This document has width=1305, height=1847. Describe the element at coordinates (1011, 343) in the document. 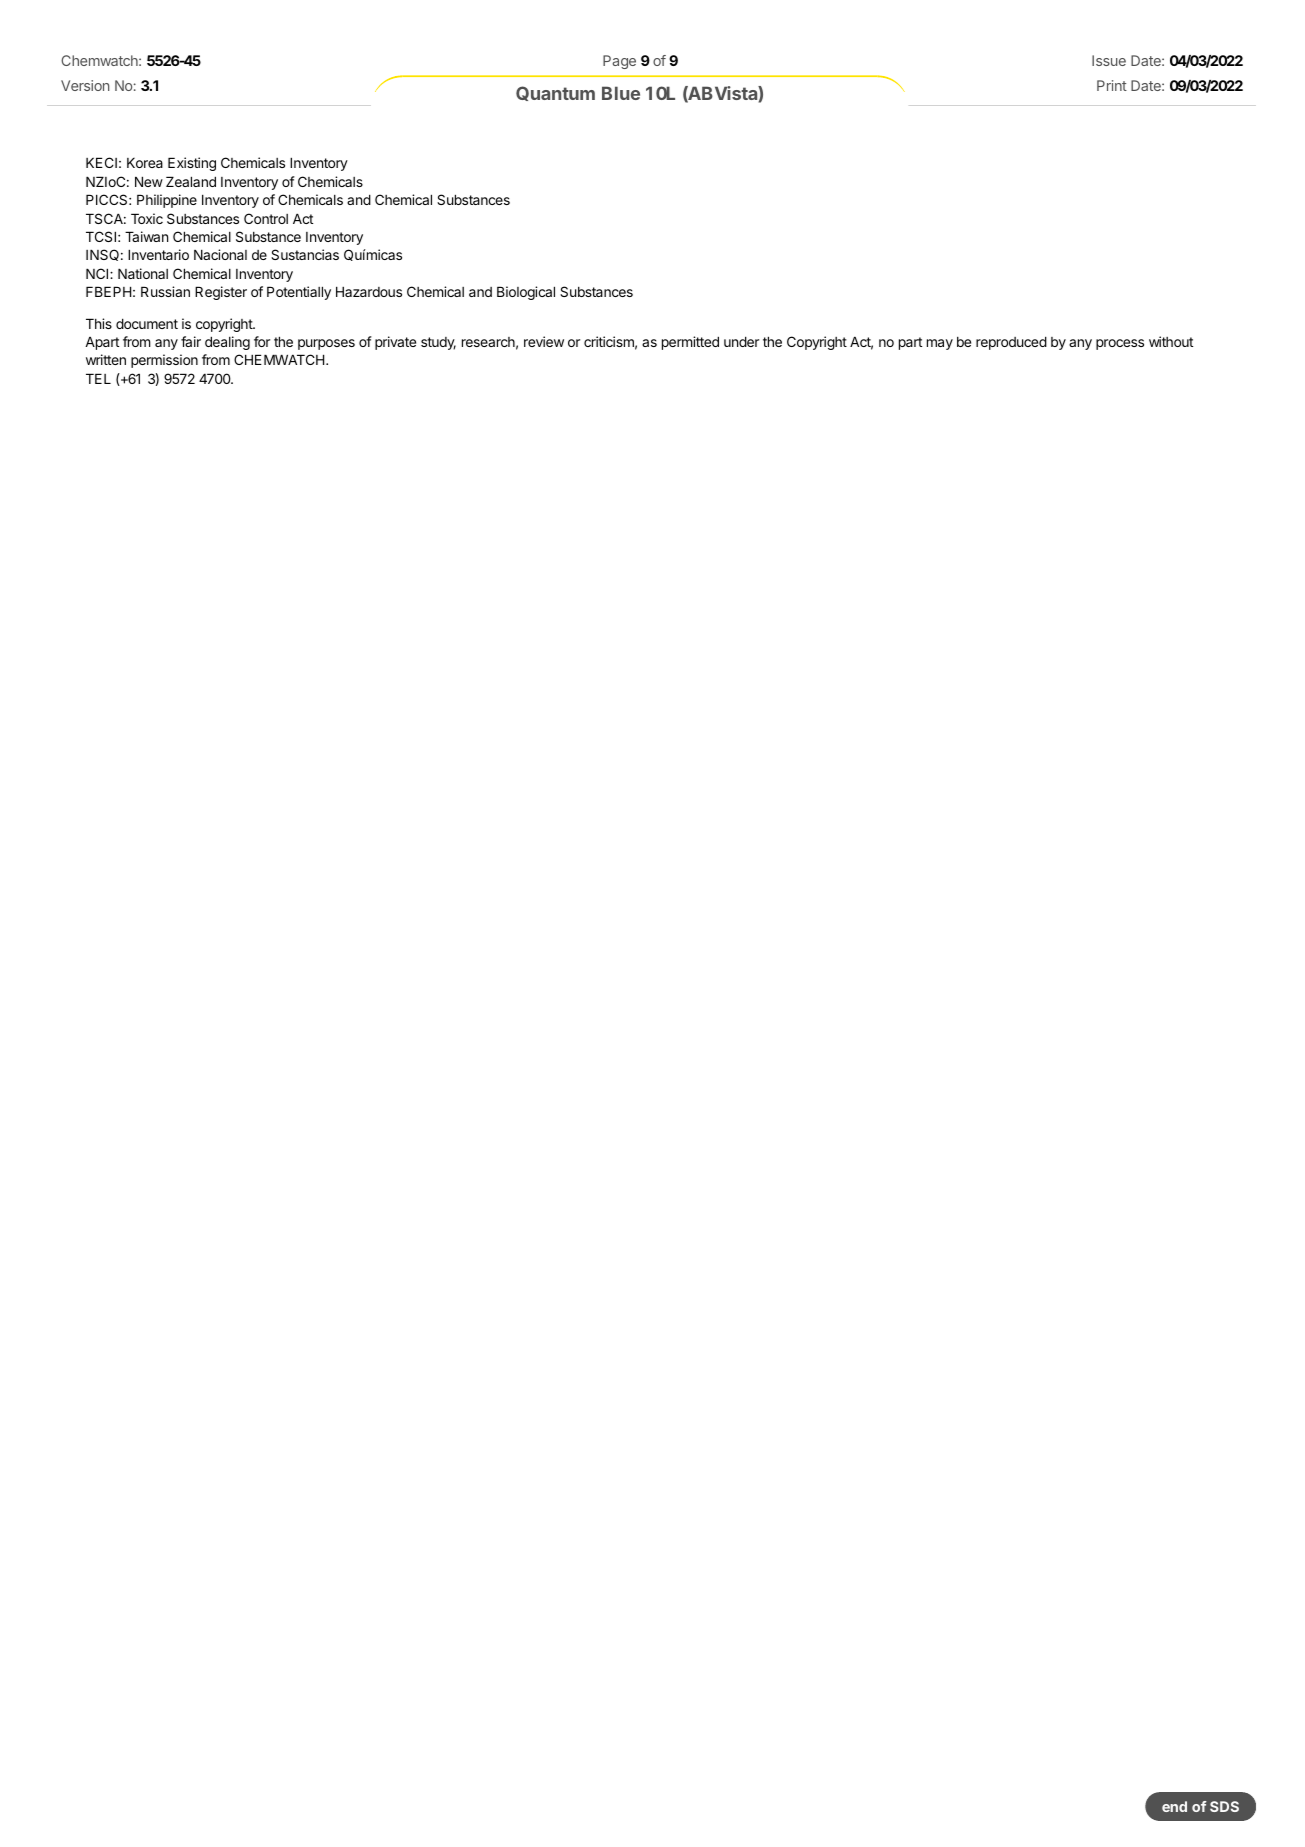

I see `reproduced` at that location.
